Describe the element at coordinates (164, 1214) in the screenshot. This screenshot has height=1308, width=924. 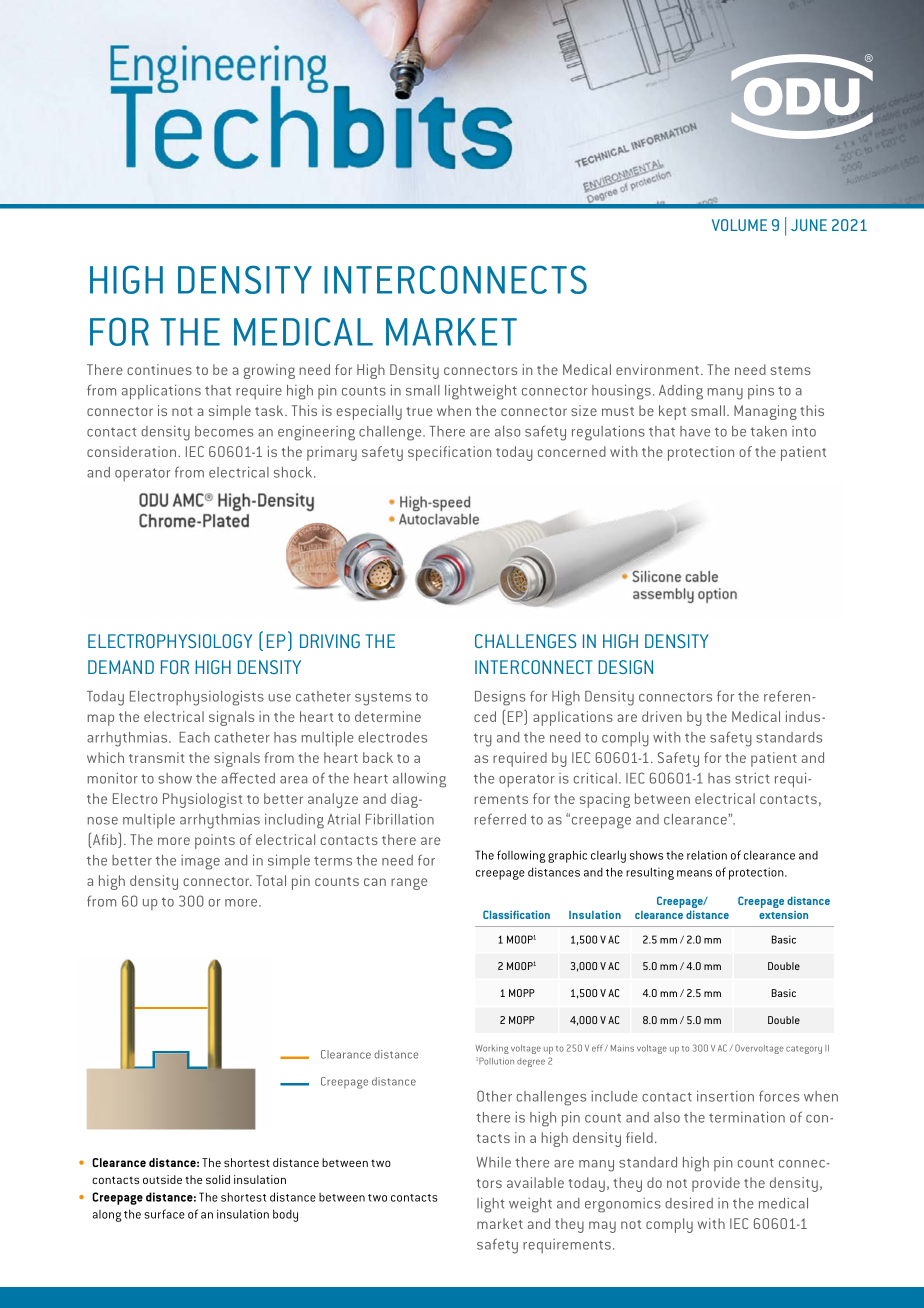
I see `surface` at that location.
